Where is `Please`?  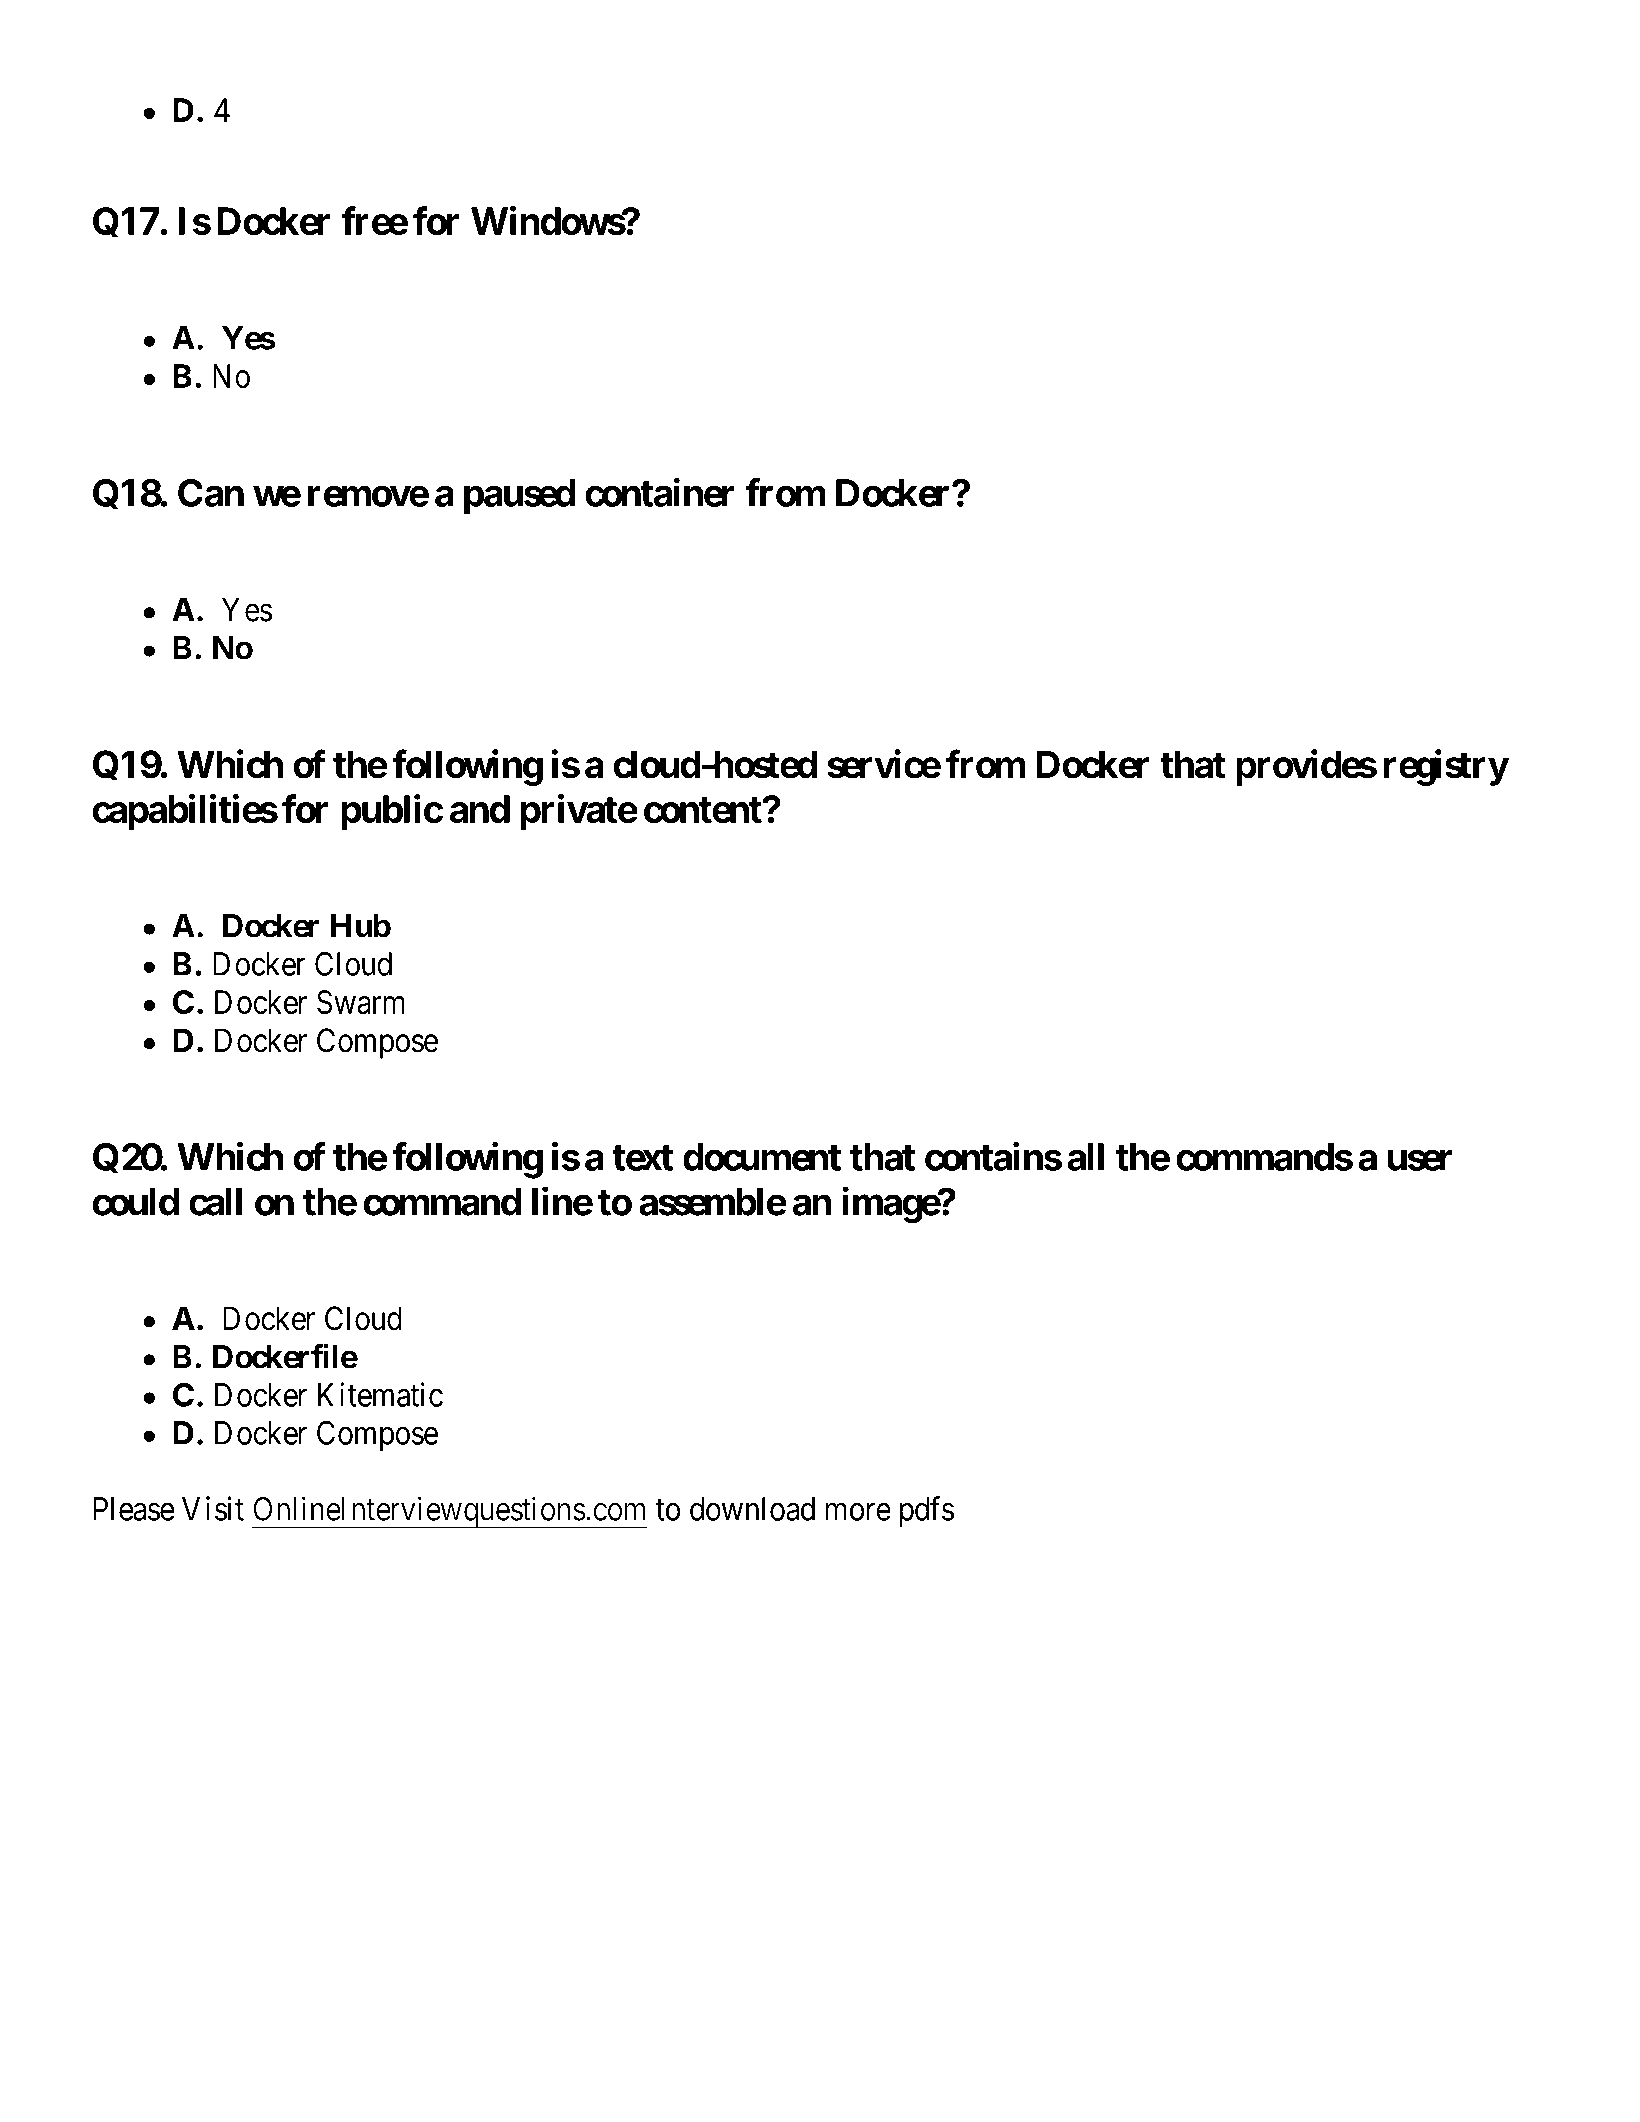
Please is located at coordinates (134, 1509).
